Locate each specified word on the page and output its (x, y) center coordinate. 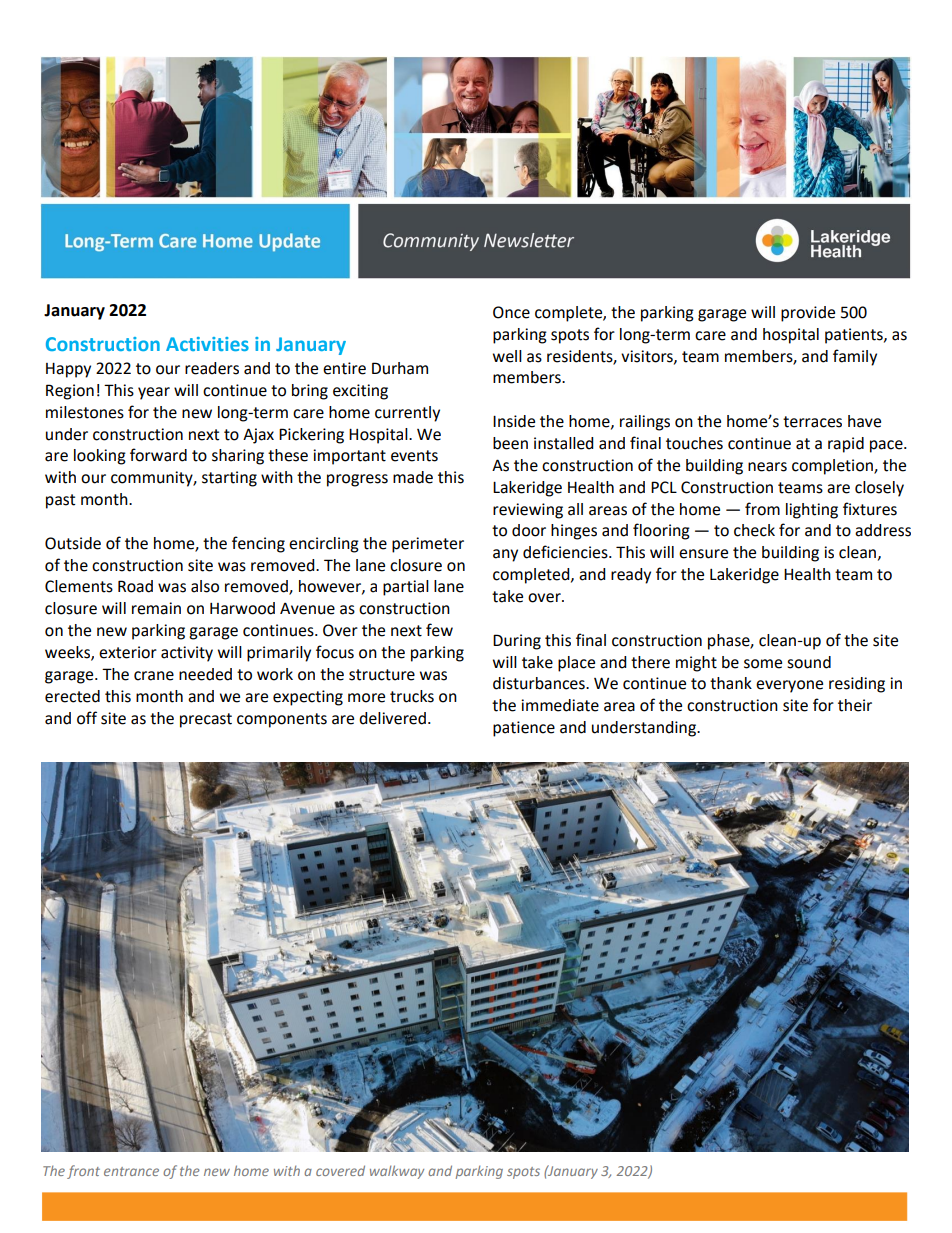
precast (206, 720)
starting (229, 479)
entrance (131, 1171)
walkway (397, 1172)
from (762, 509)
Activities (207, 344)
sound (809, 662)
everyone (789, 686)
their (855, 705)
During (517, 642)
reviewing (528, 511)
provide (808, 314)
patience (524, 729)
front (83, 1172)
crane (154, 676)
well (507, 356)
